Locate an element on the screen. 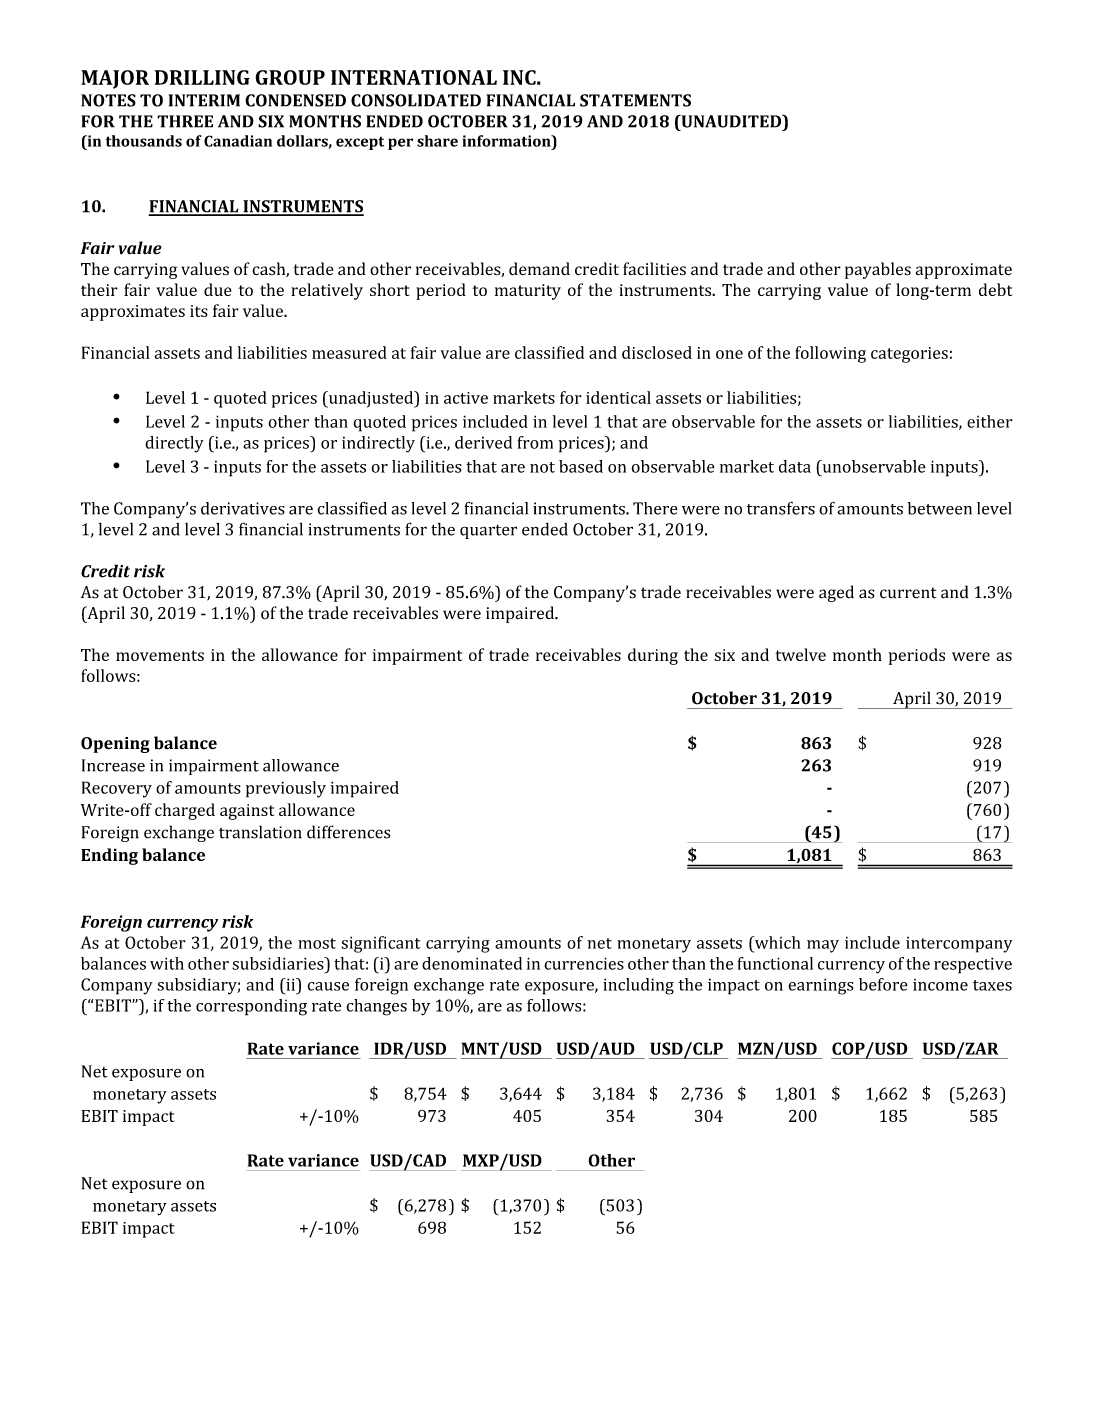 This screenshot has width=1093, height=1414. STATEMENTS is located at coordinates (635, 100).
